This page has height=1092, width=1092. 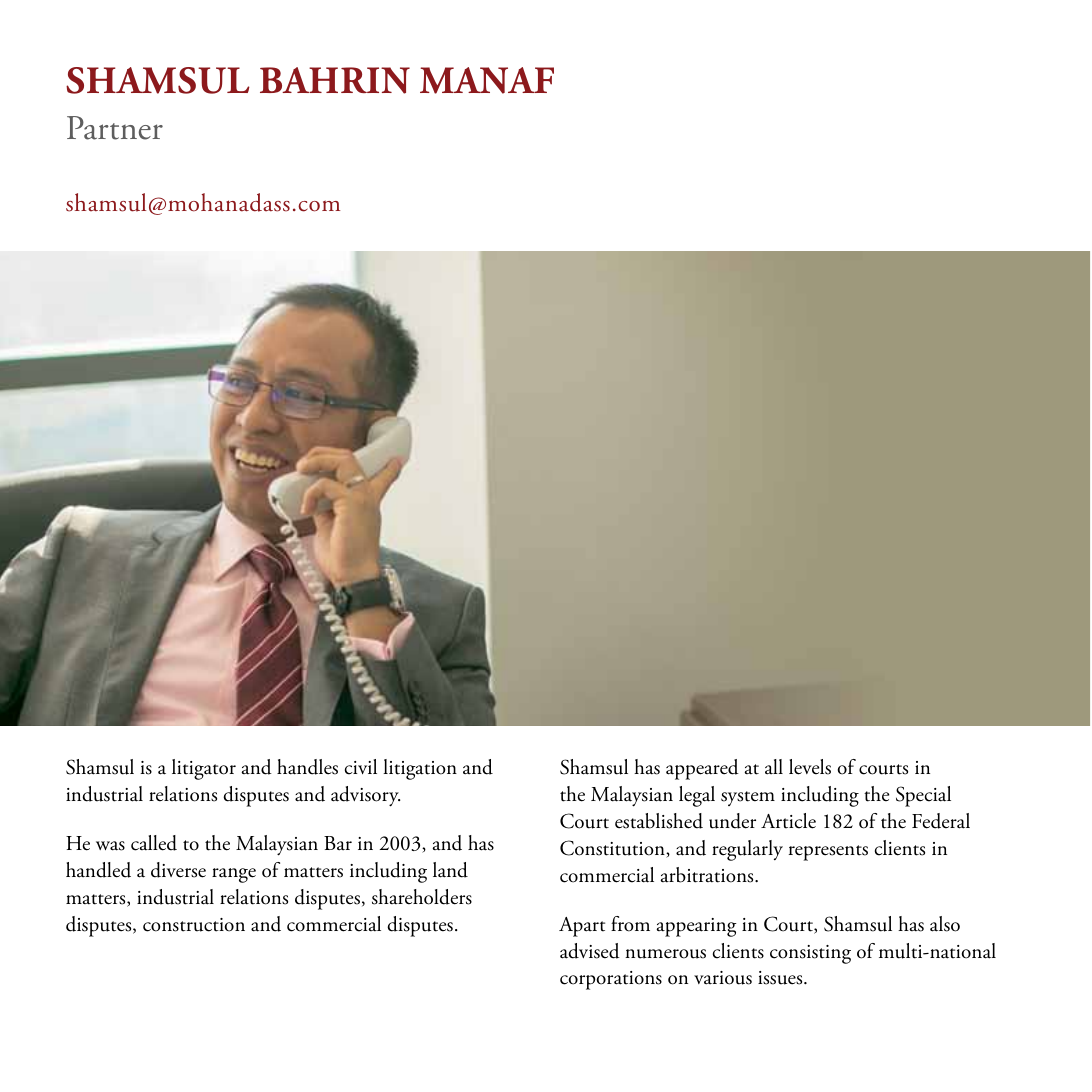 What do you see at coordinates (923, 796) in the page?
I see `Special` at bounding box center [923, 796].
